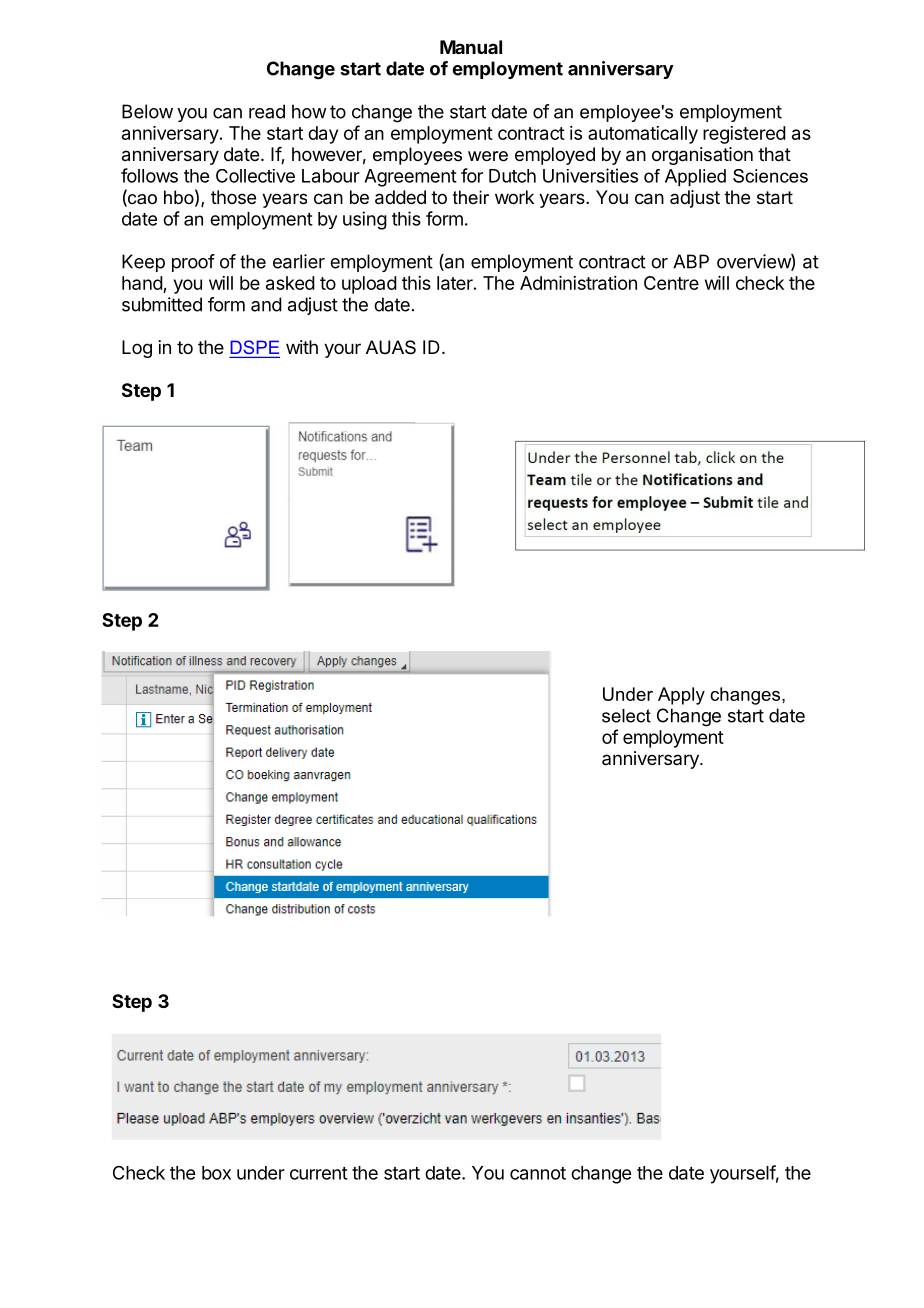 The image size is (924, 1308). I want to click on Manual, so click(471, 47).
